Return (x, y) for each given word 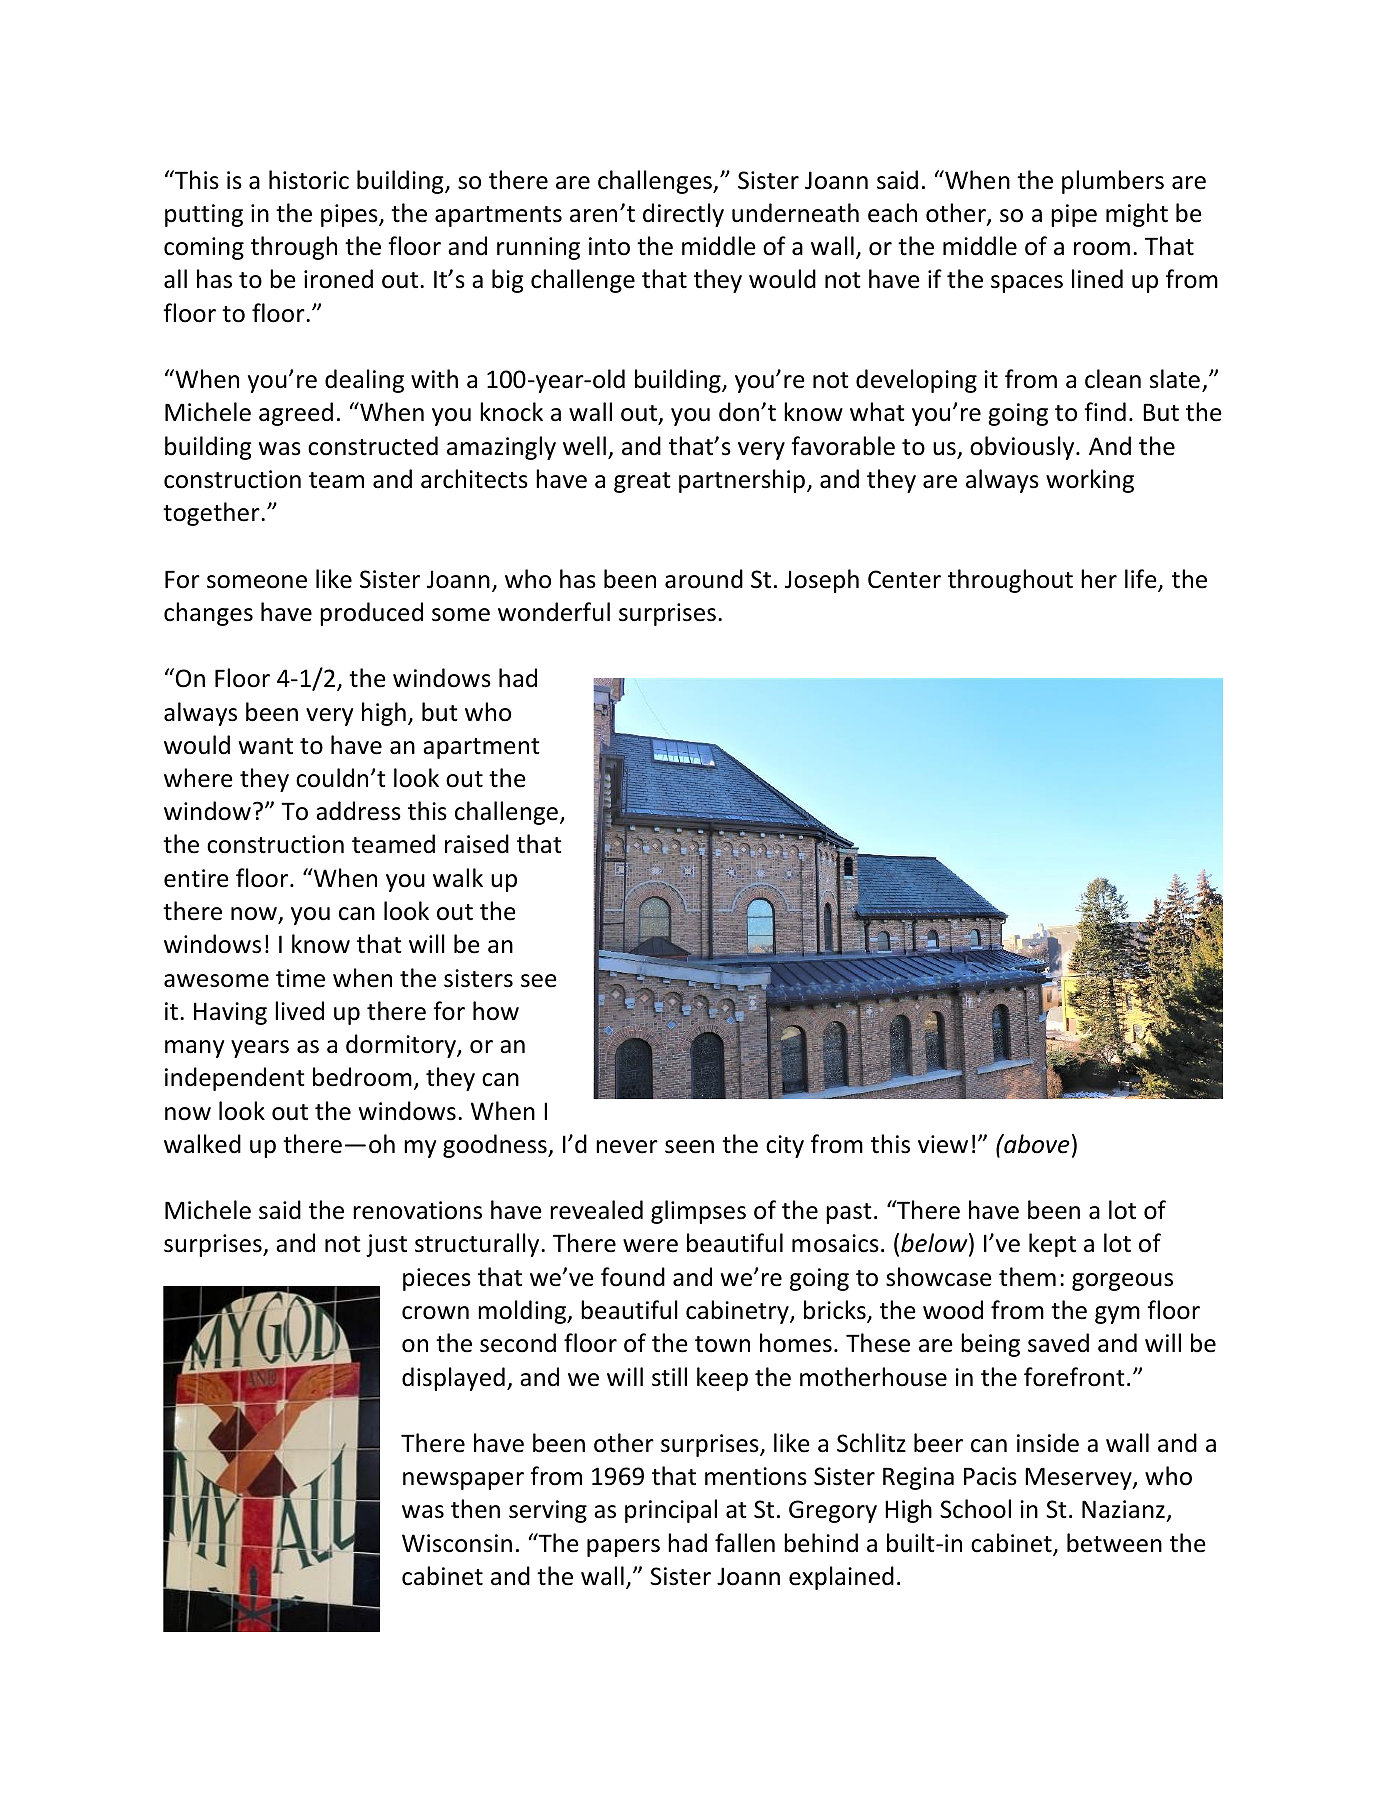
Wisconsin (457, 1543)
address (358, 811)
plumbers (1113, 182)
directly (683, 215)
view (943, 1144)
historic (309, 180)
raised (477, 844)
